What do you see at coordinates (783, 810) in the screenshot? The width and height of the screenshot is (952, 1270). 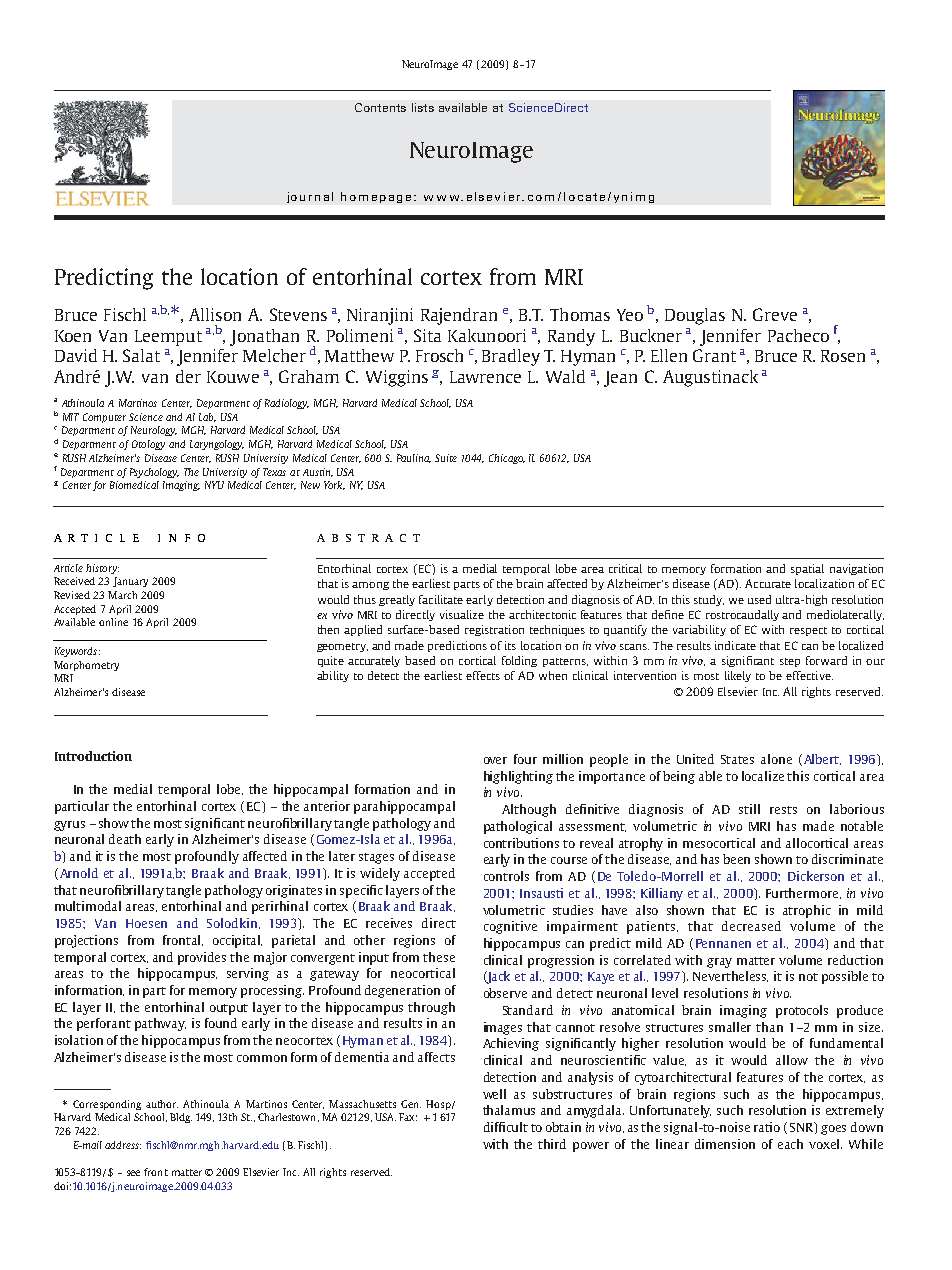 I see `rests` at bounding box center [783, 810].
